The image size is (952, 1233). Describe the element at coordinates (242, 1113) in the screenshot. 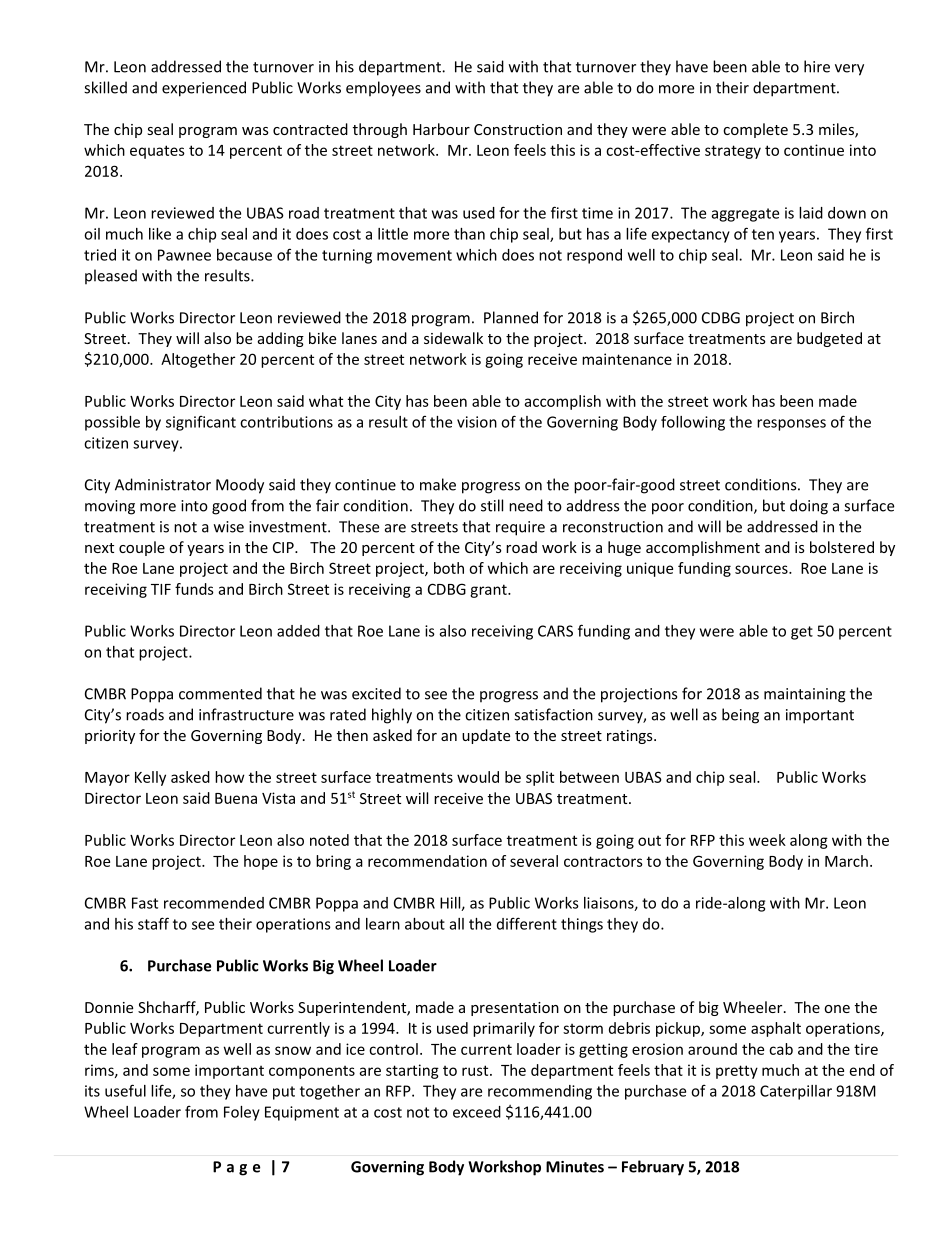

I see `Foley` at that location.
